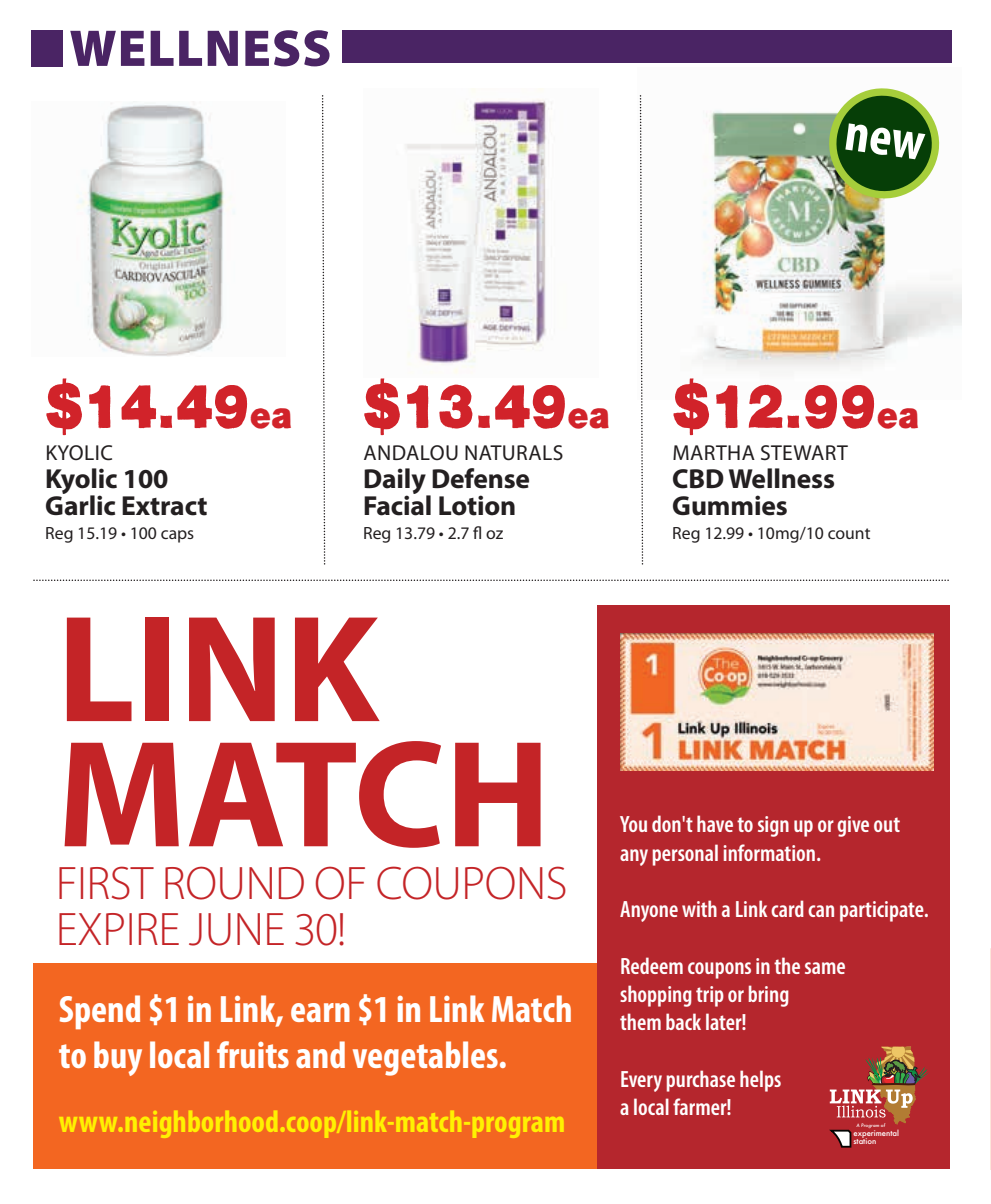 The width and height of the document is (991, 1204). What do you see at coordinates (633, 824) in the document?
I see `You` at bounding box center [633, 824].
